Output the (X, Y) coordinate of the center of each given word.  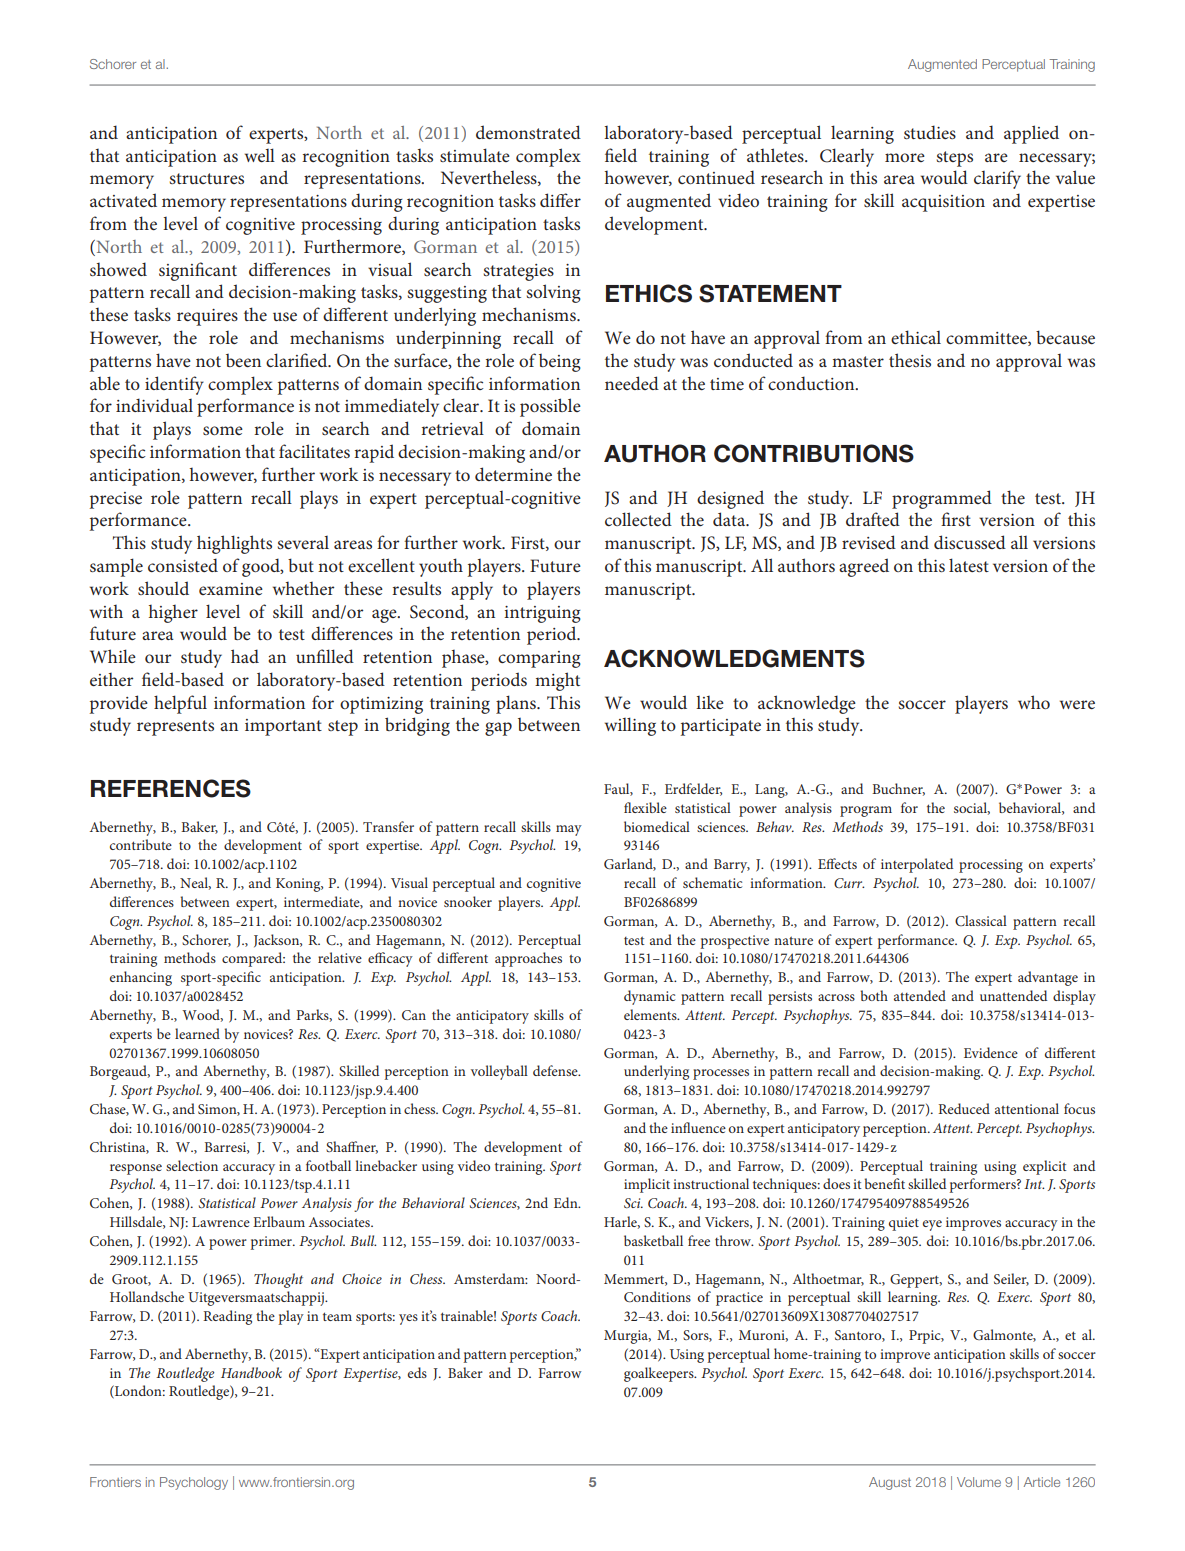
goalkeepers (660, 1374)
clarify (997, 179)
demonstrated (528, 132)
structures (206, 178)
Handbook (251, 1372)
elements (651, 1014)
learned (197, 1033)
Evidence (991, 1052)
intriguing (542, 614)
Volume (979, 1482)
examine (231, 589)
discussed (970, 542)
